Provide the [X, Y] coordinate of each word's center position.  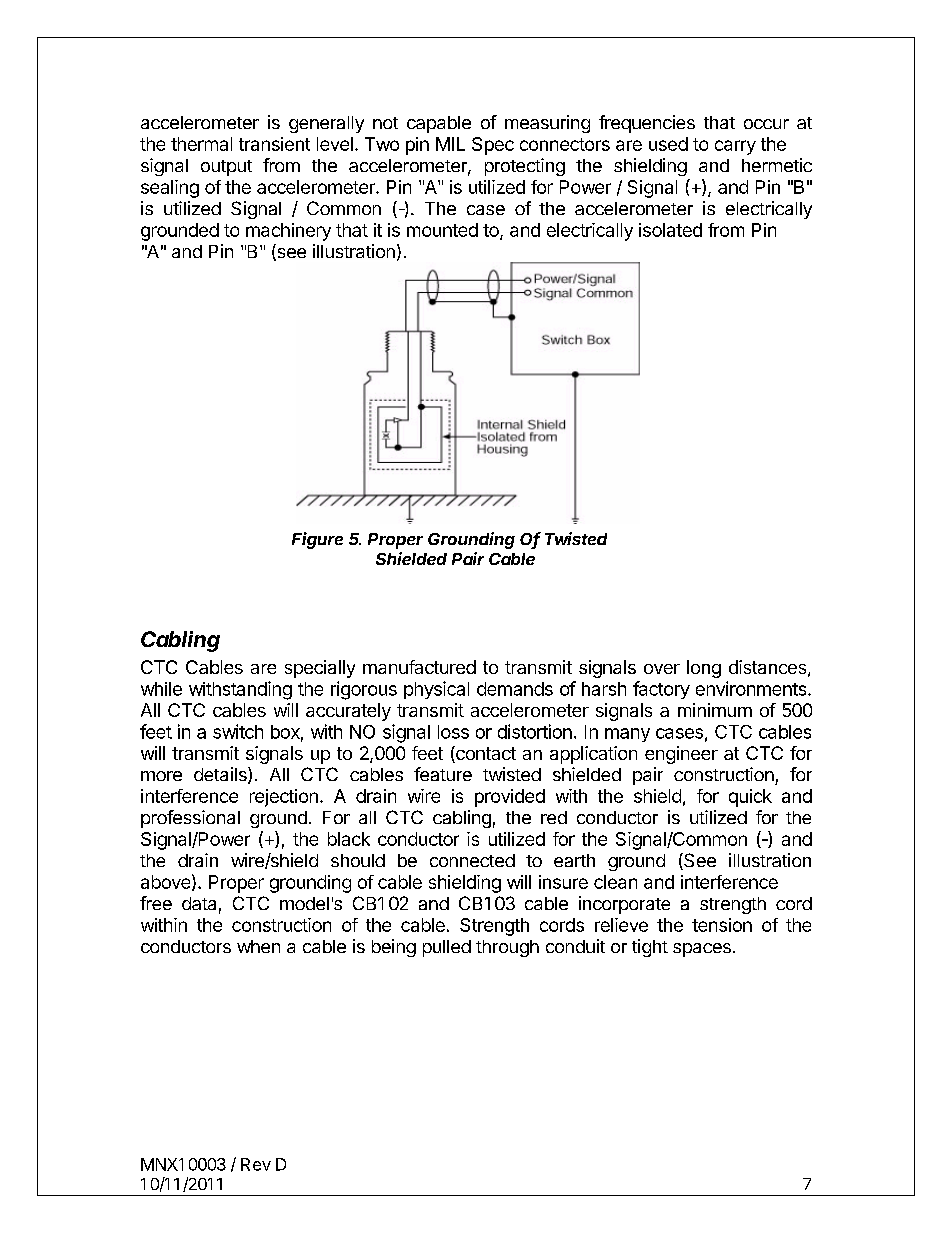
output [226, 168]
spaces [702, 950]
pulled [447, 948]
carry [735, 147]
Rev [256, 1164]
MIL [450, 144]
